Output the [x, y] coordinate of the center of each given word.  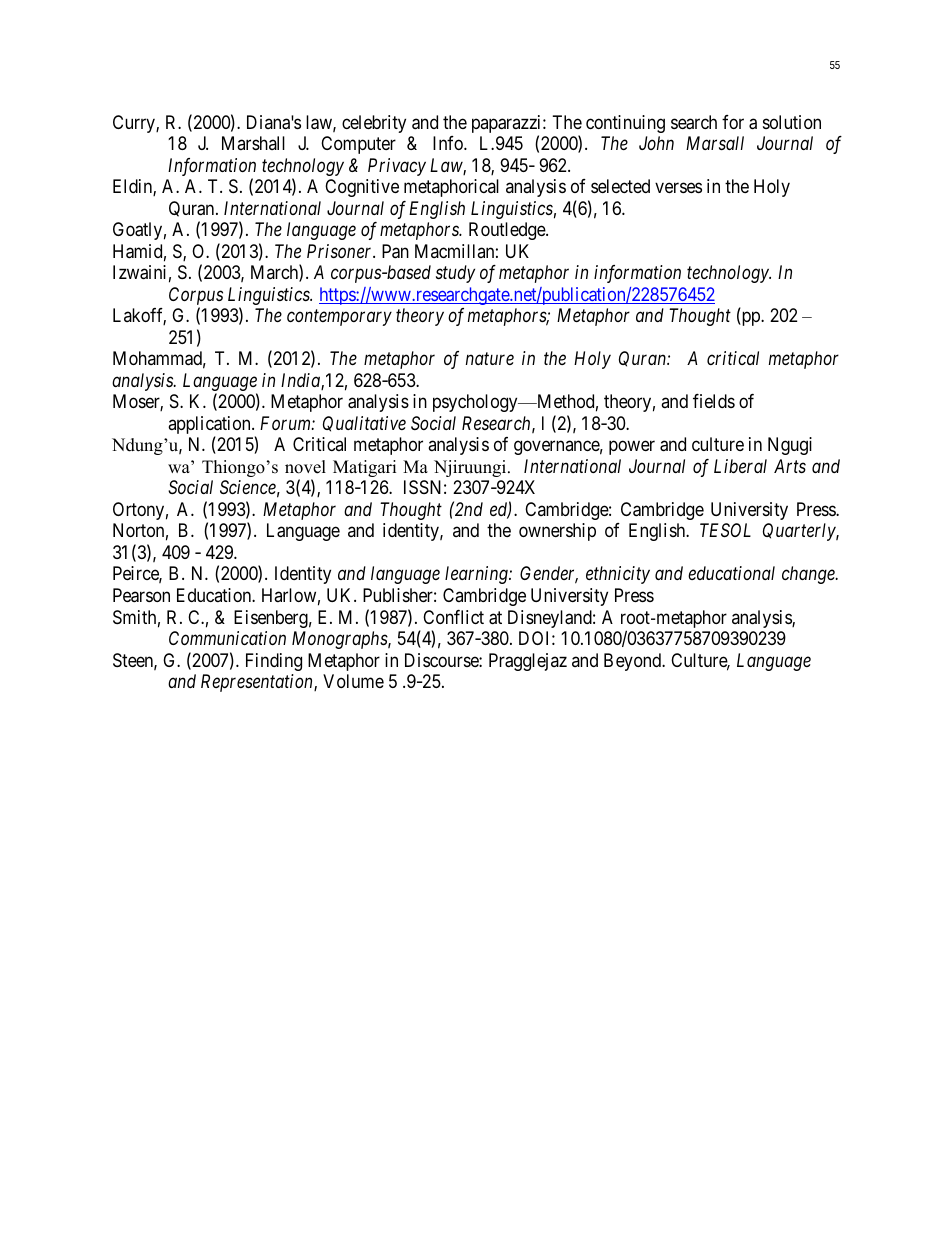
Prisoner [341, 251]
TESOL [725, 530]
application [210, 426]
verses [678, 188]
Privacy [397, 167]
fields [714, 401]
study [455, 274]
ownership [557, 532]
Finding [274, 662]
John [656, 143]
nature [490, 359]
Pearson [141, 595]
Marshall [253, 143]
